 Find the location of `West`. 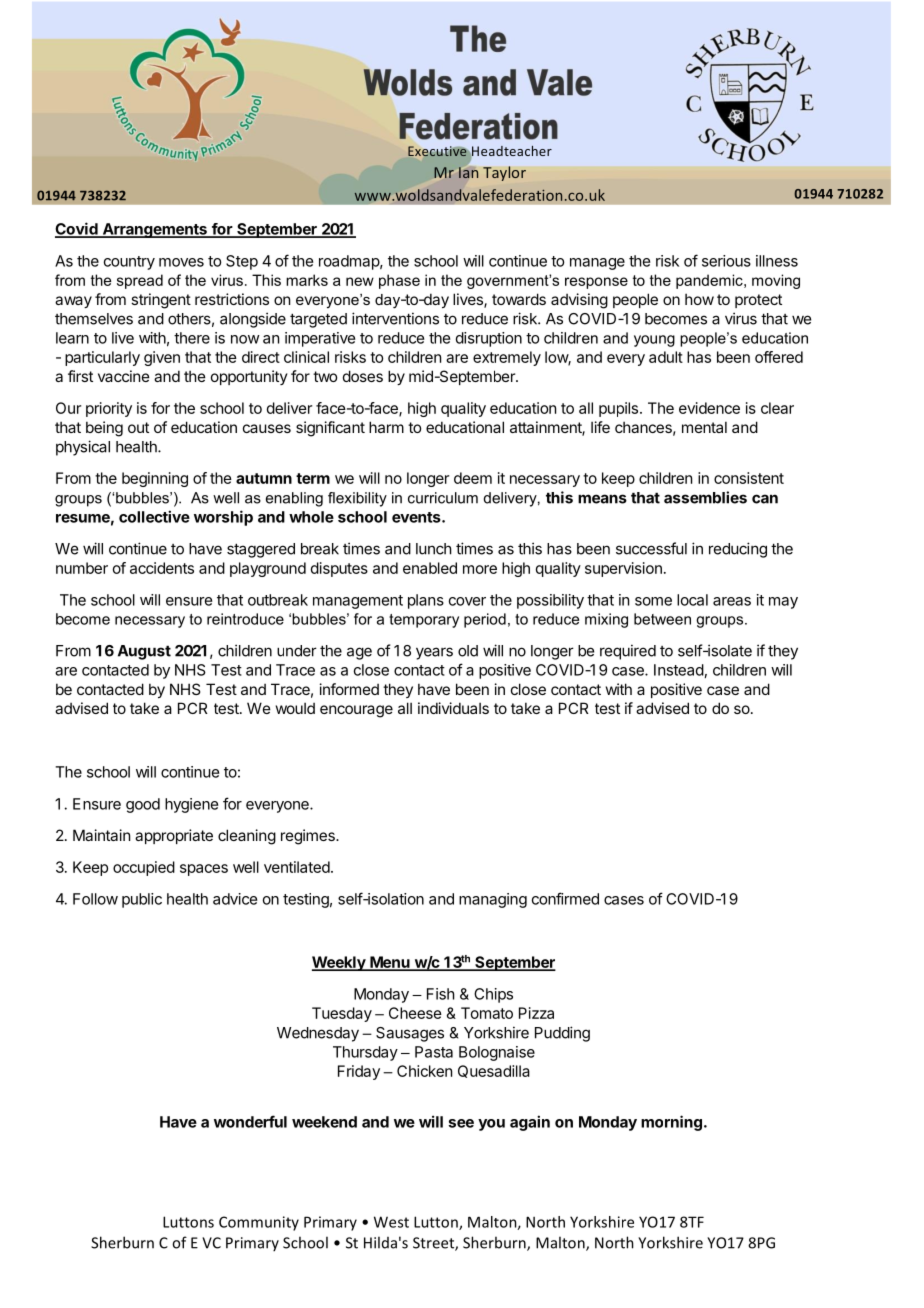

West is located at coordinates (391, 1222).
